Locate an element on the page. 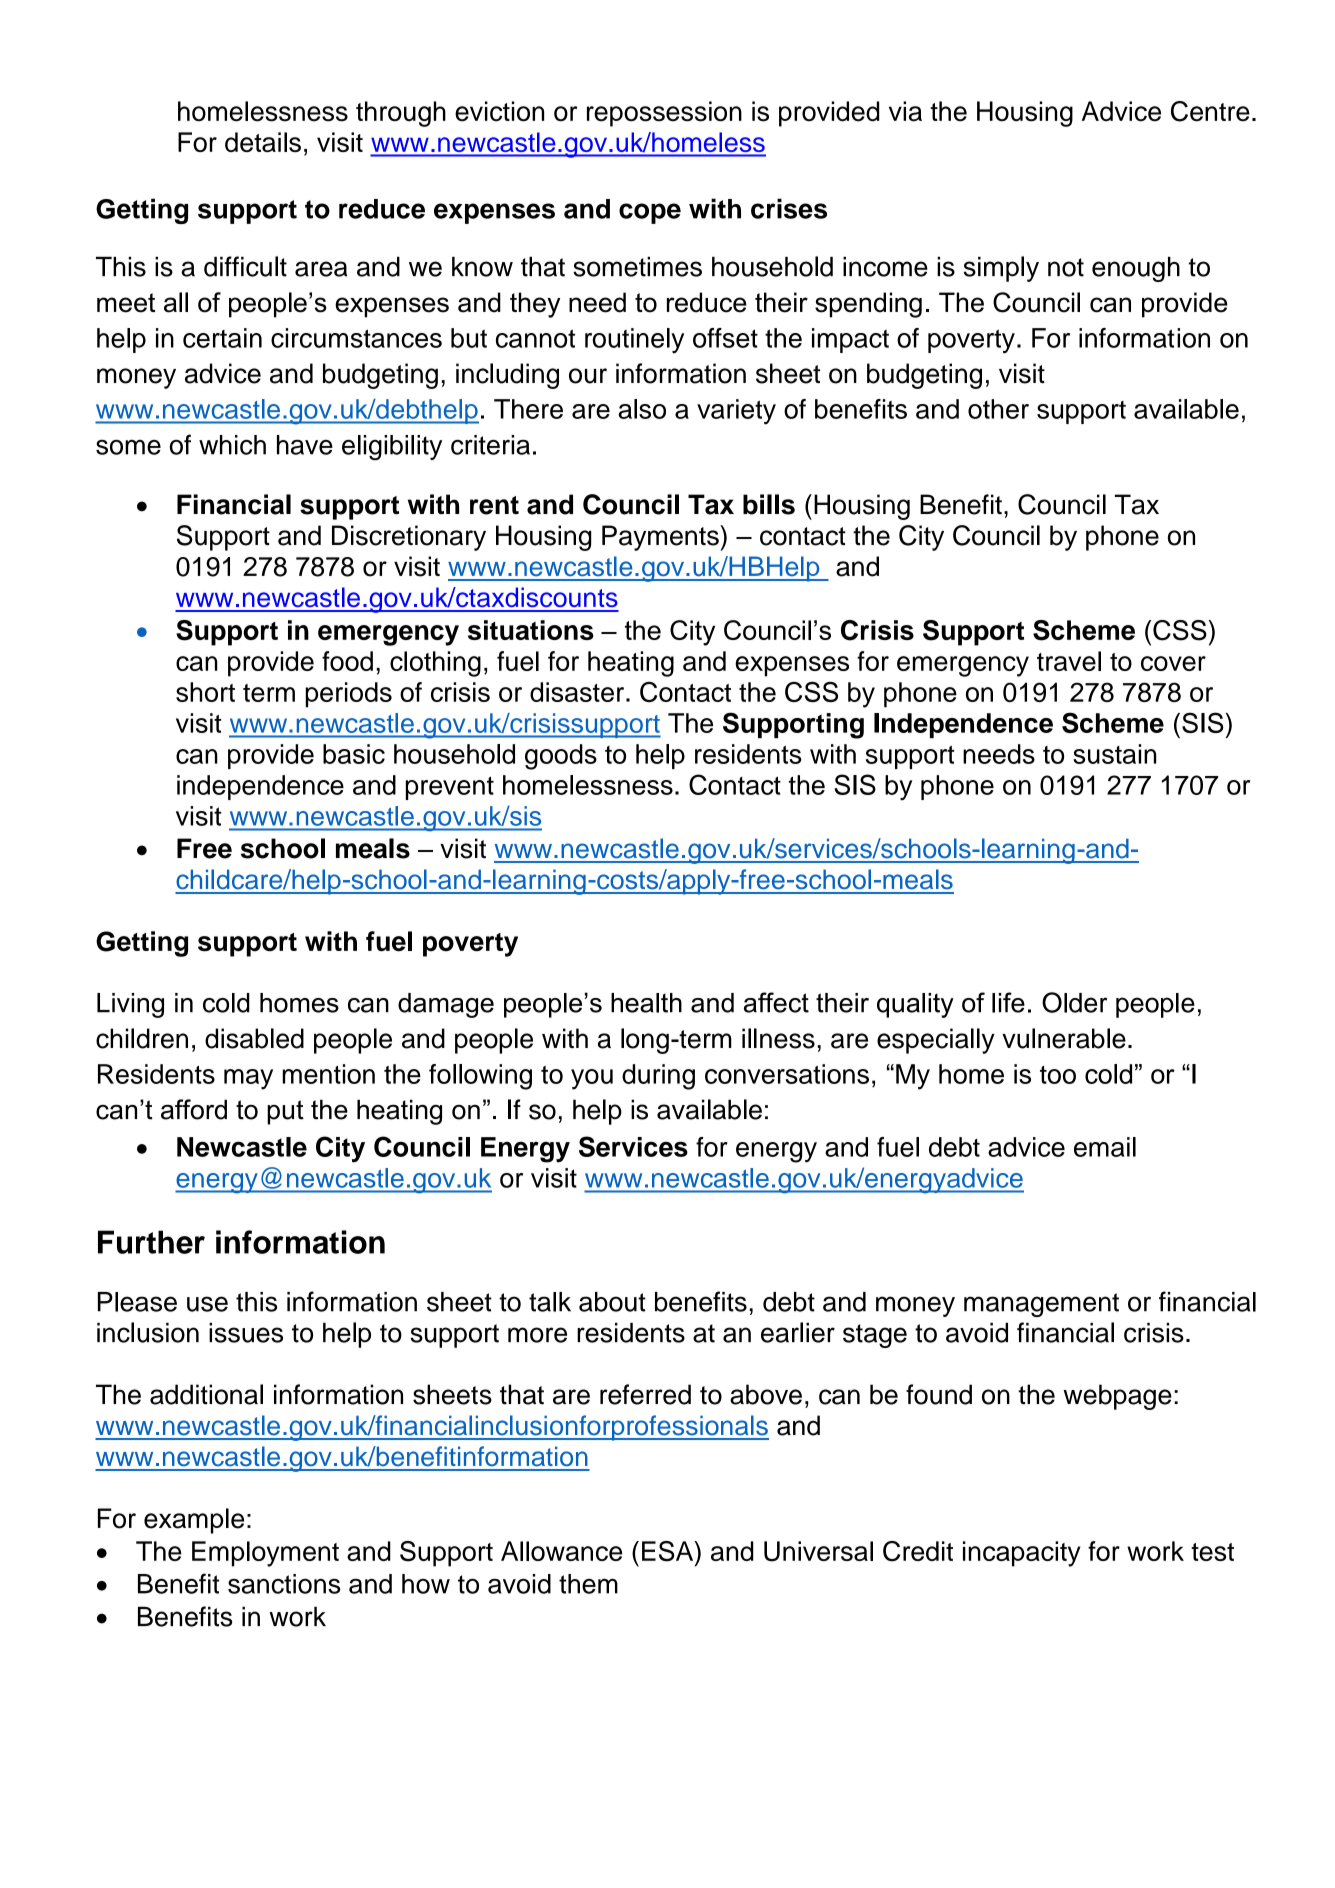 This page has width=1335, height=1888. details is located at coordinates (263, 142).
